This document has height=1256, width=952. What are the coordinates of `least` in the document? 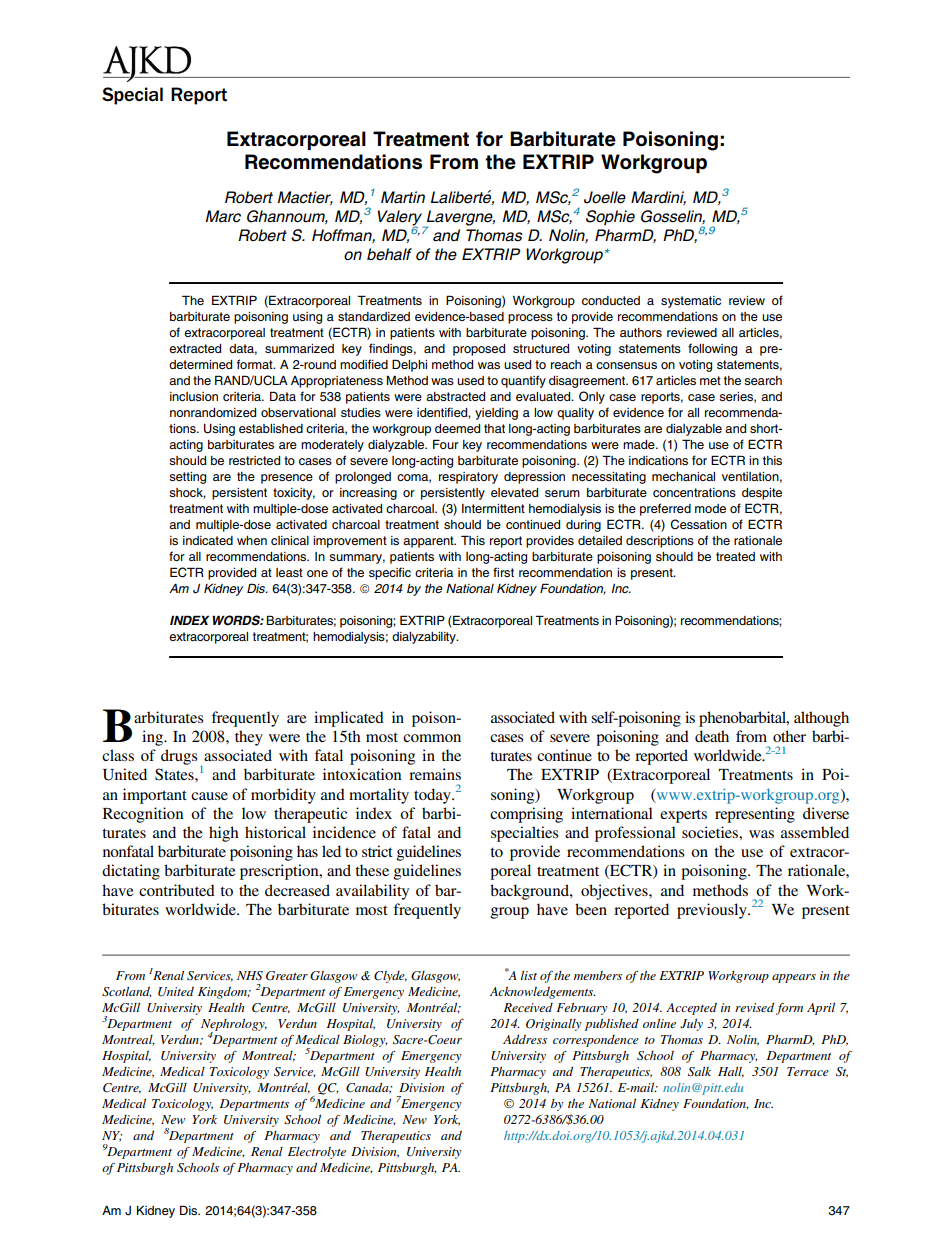 It's located at (289, 572).
